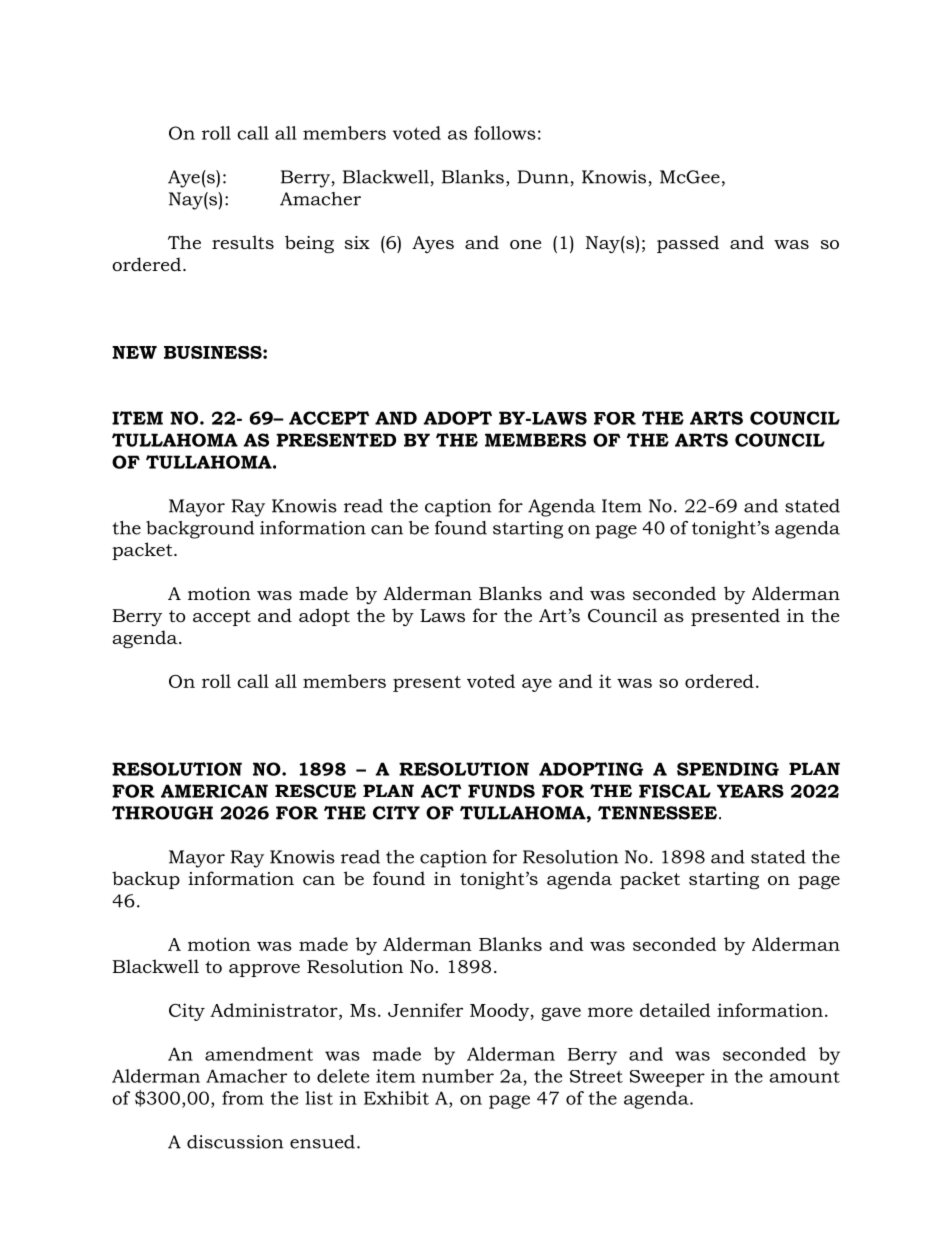  I want to click on from, so click(243, 1098).
